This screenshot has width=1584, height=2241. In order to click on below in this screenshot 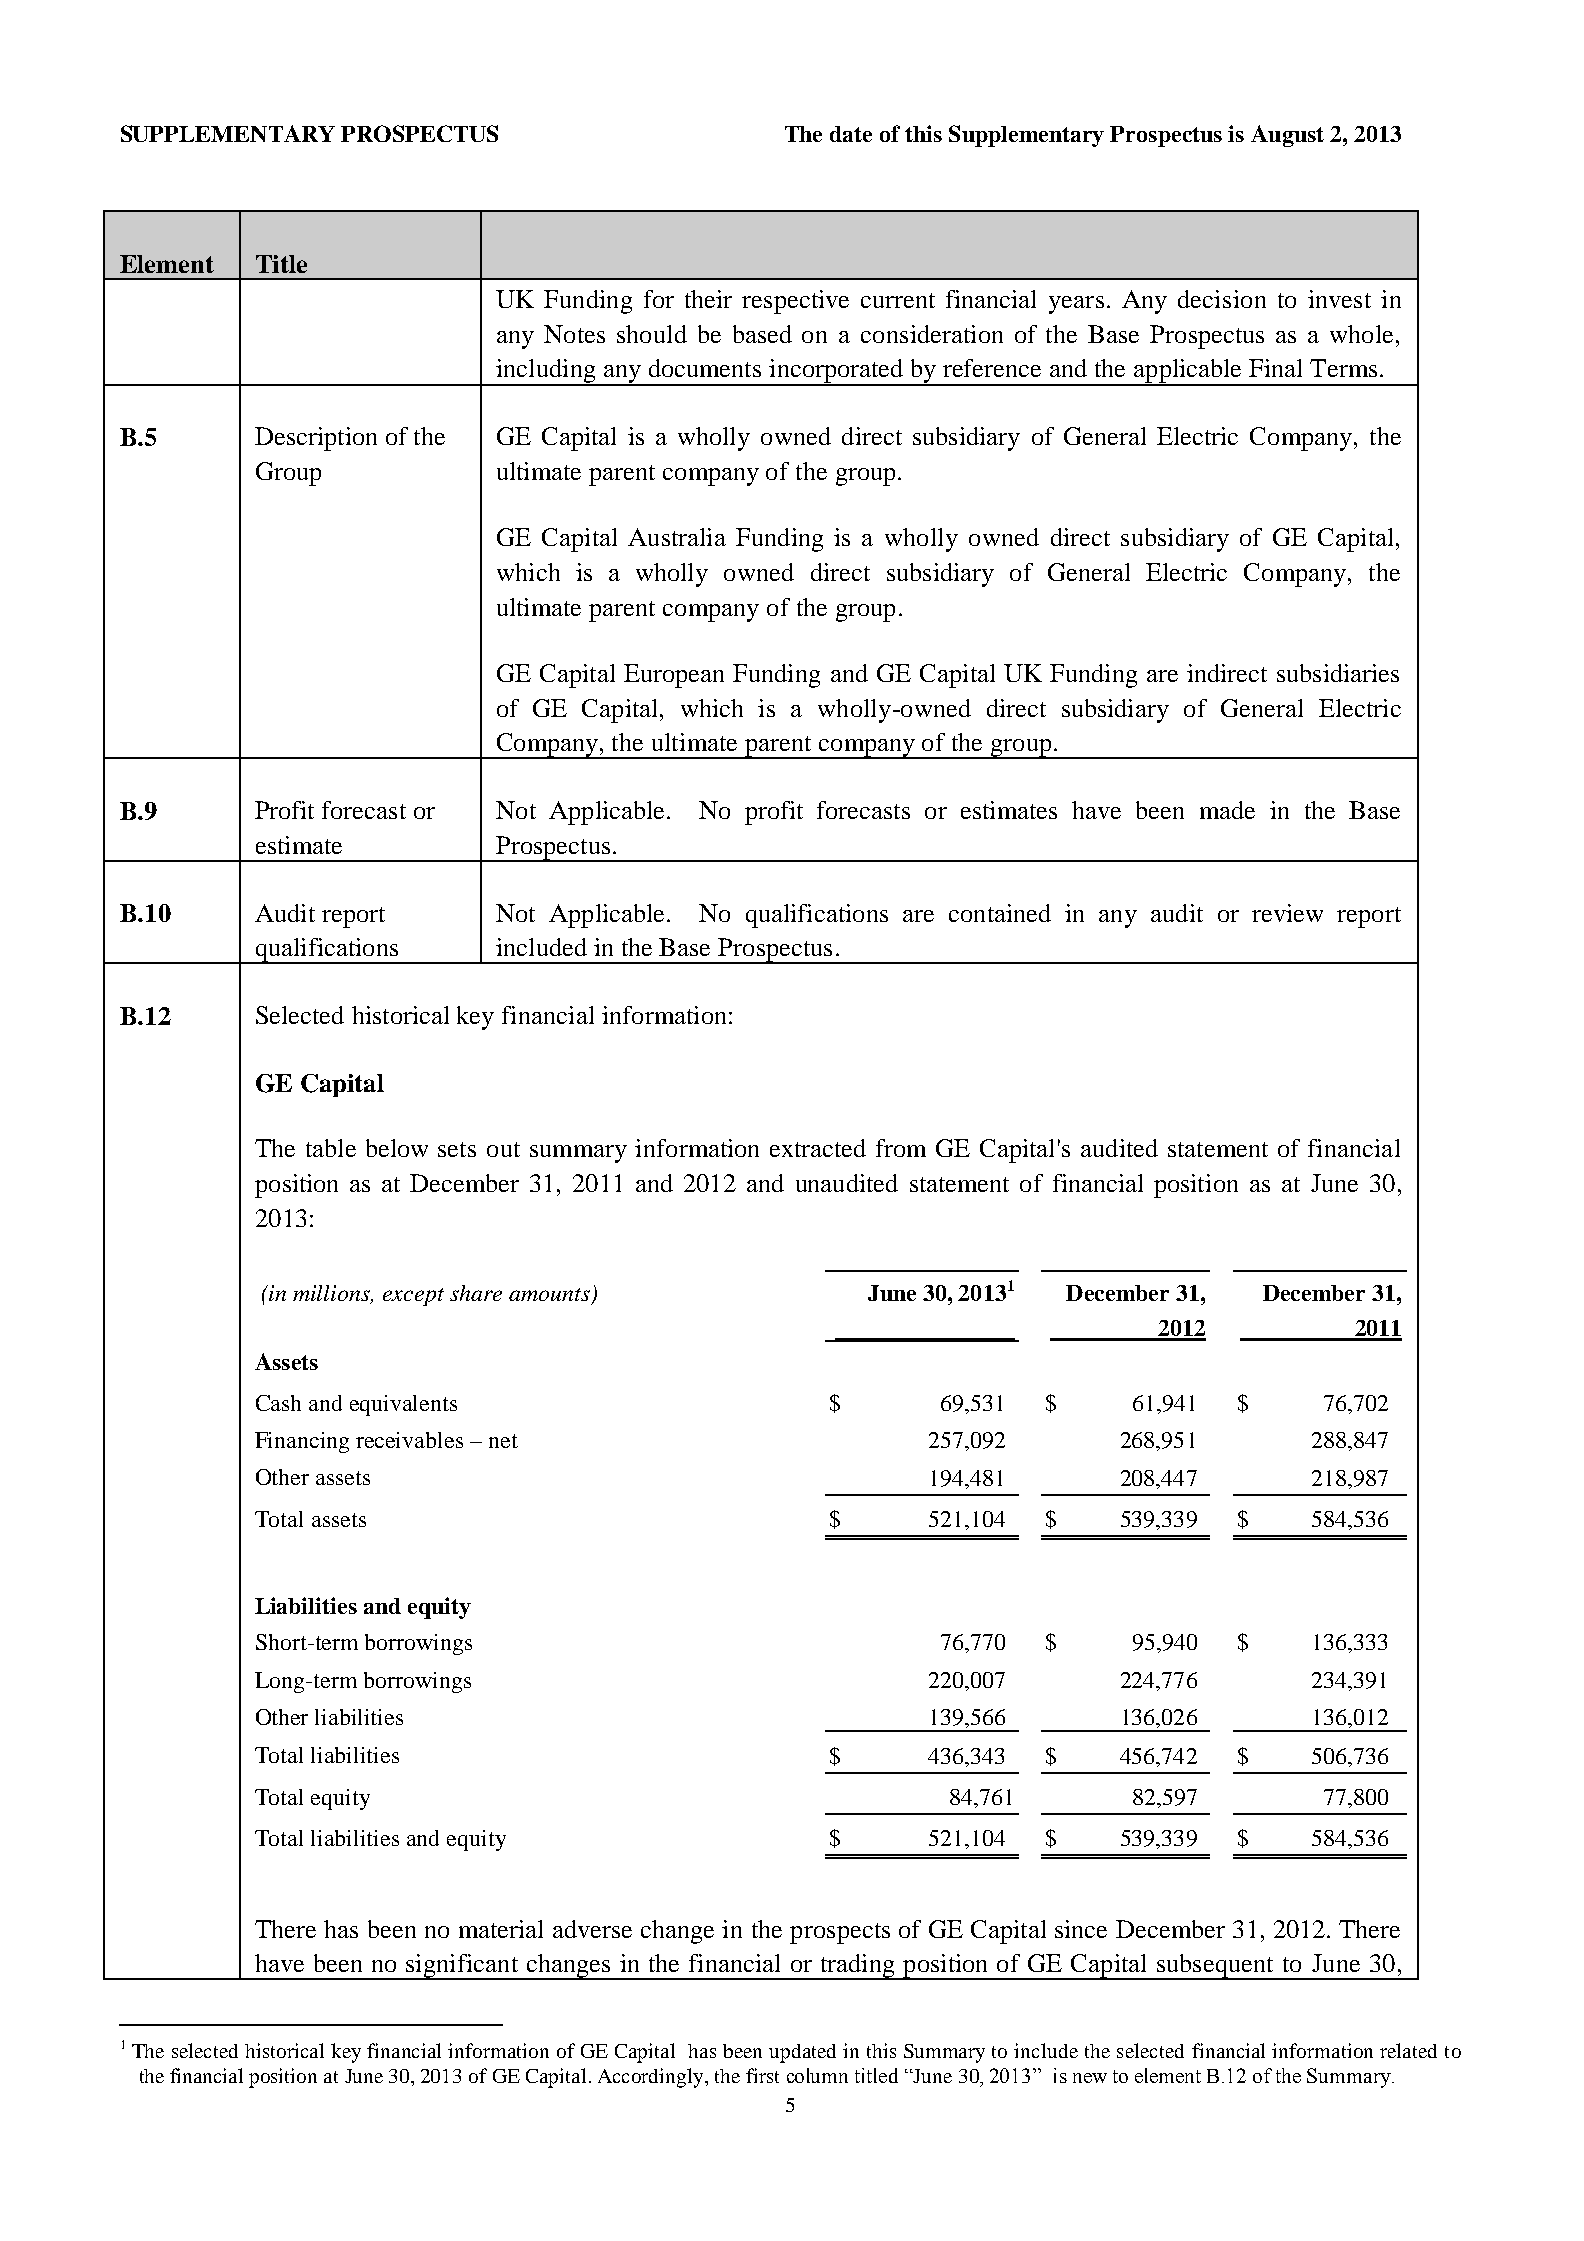, I will do `click(397, 1148)`.
